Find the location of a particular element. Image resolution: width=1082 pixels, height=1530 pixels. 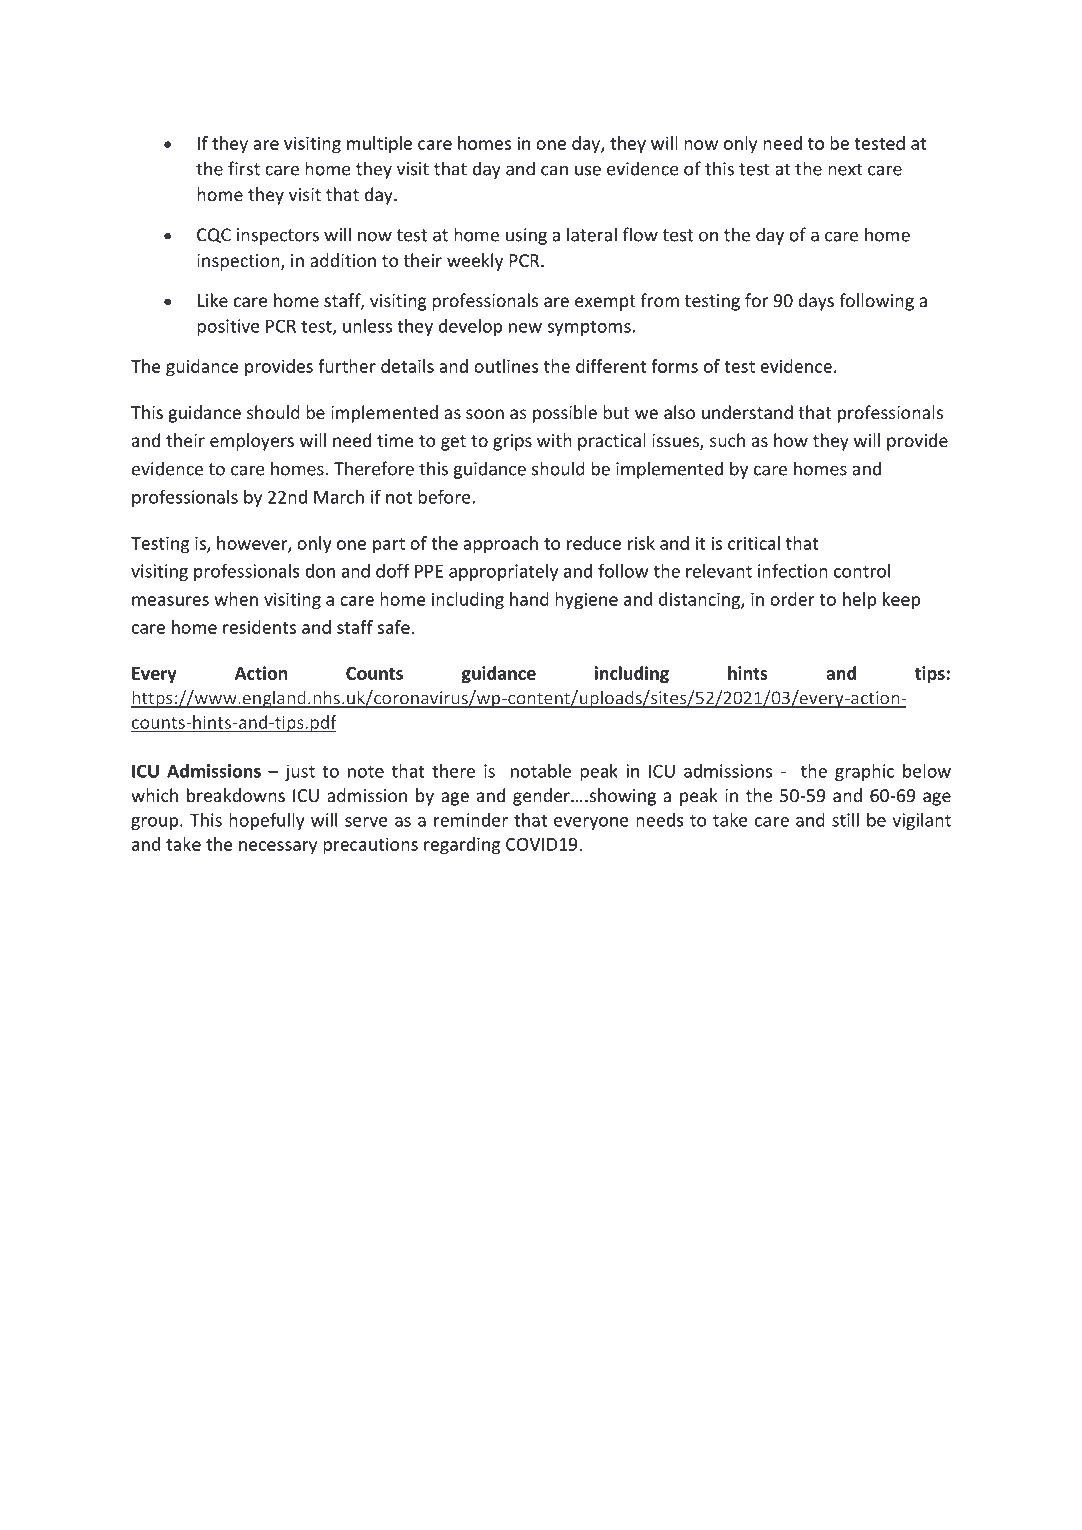

first is located at coordinates (244, 168).
